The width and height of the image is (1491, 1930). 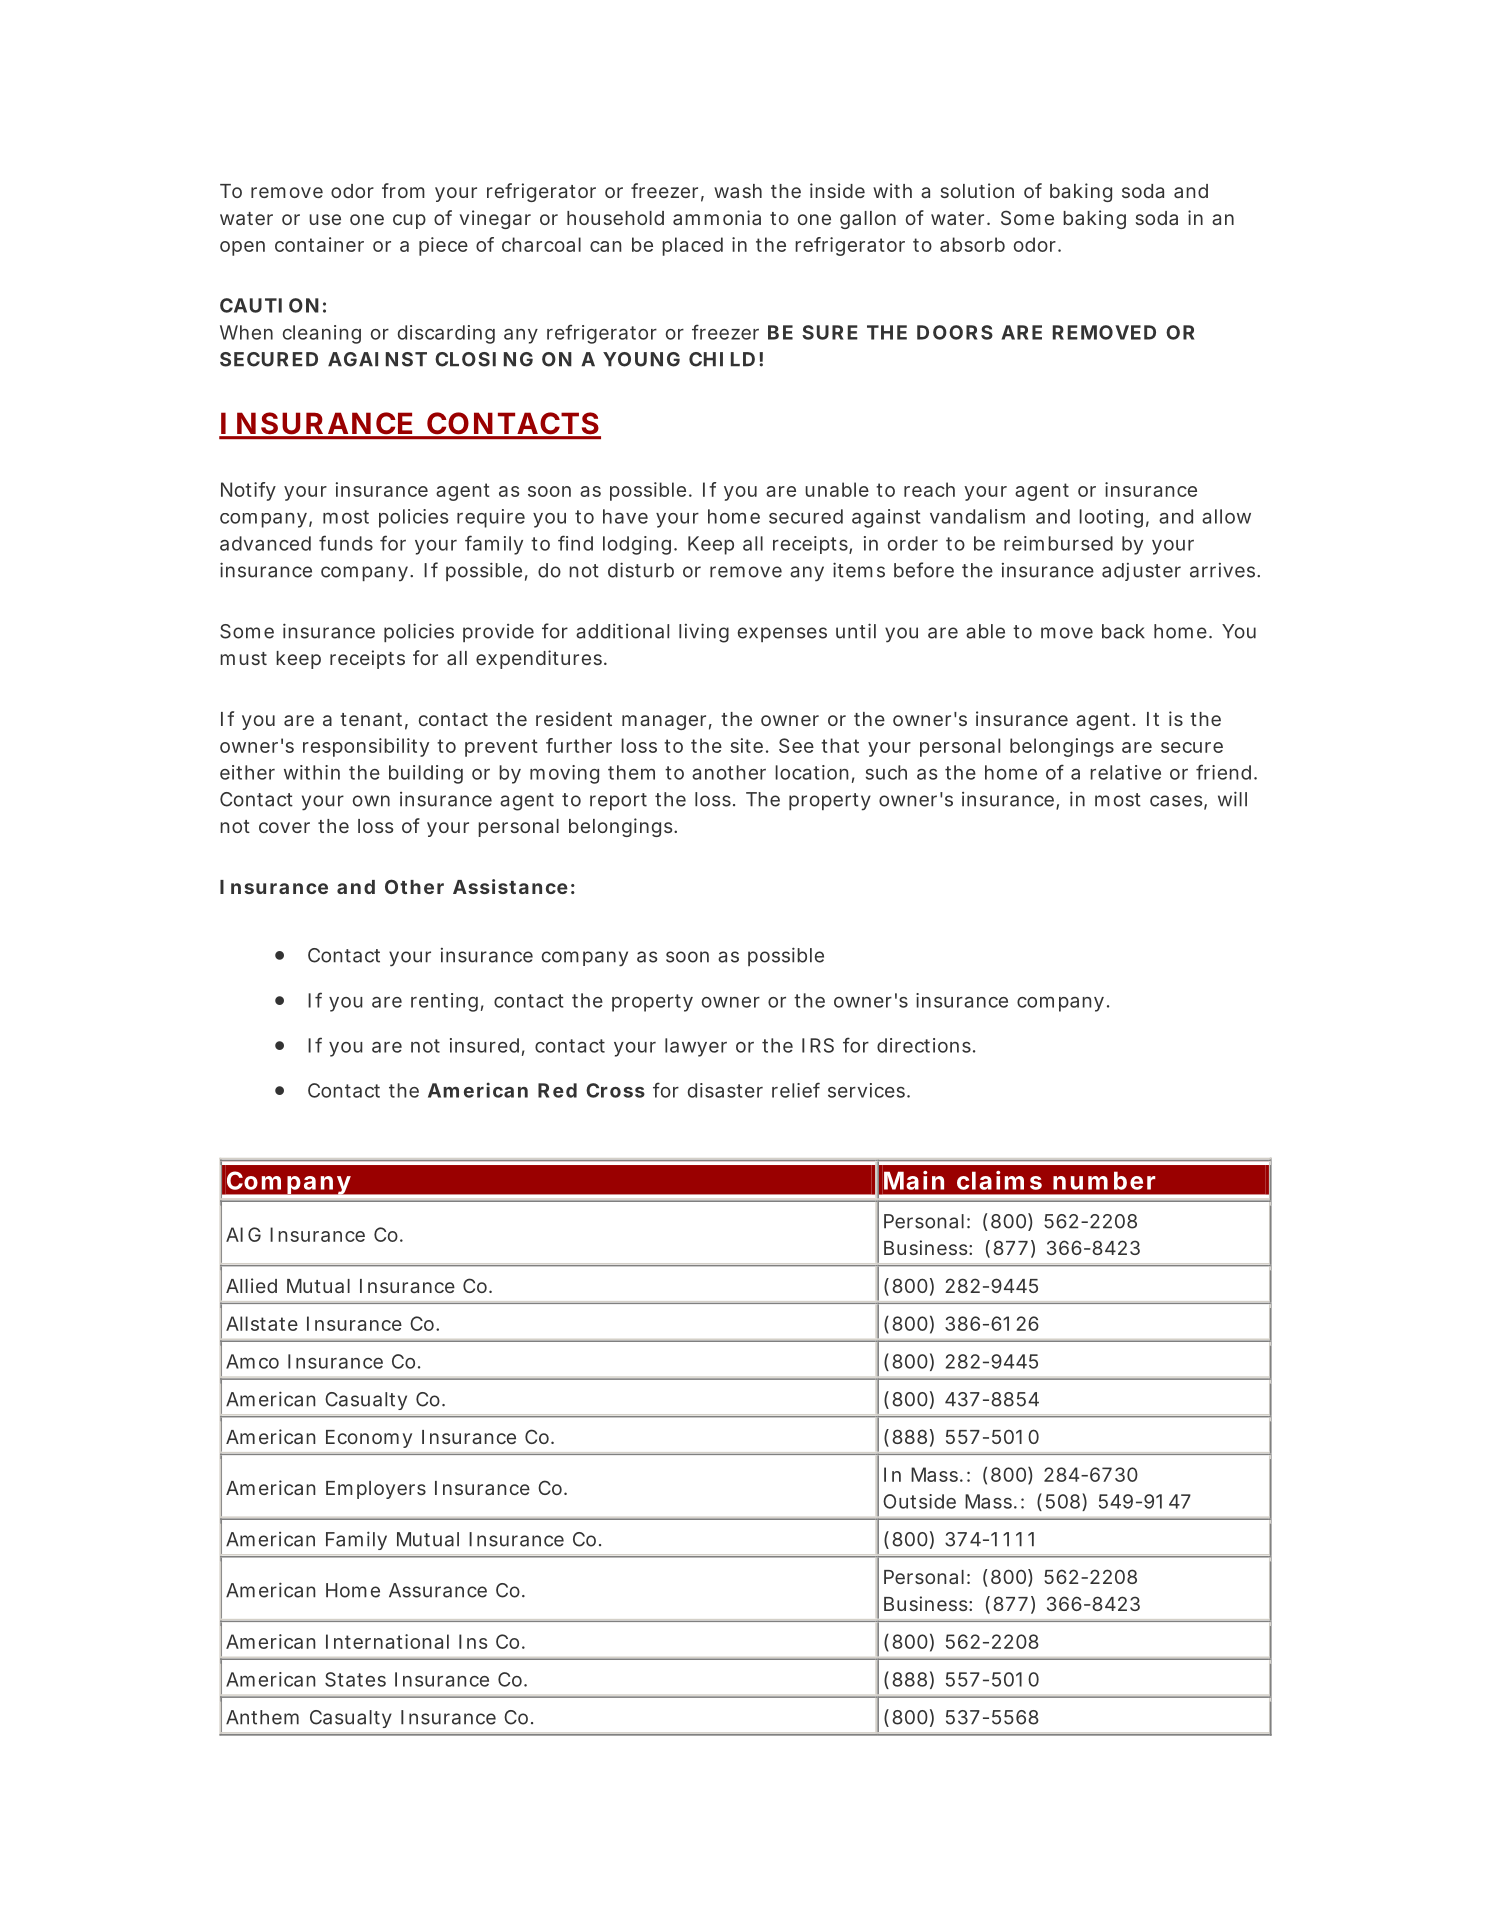 I want to click on will, so click(x=1232, y=799).
